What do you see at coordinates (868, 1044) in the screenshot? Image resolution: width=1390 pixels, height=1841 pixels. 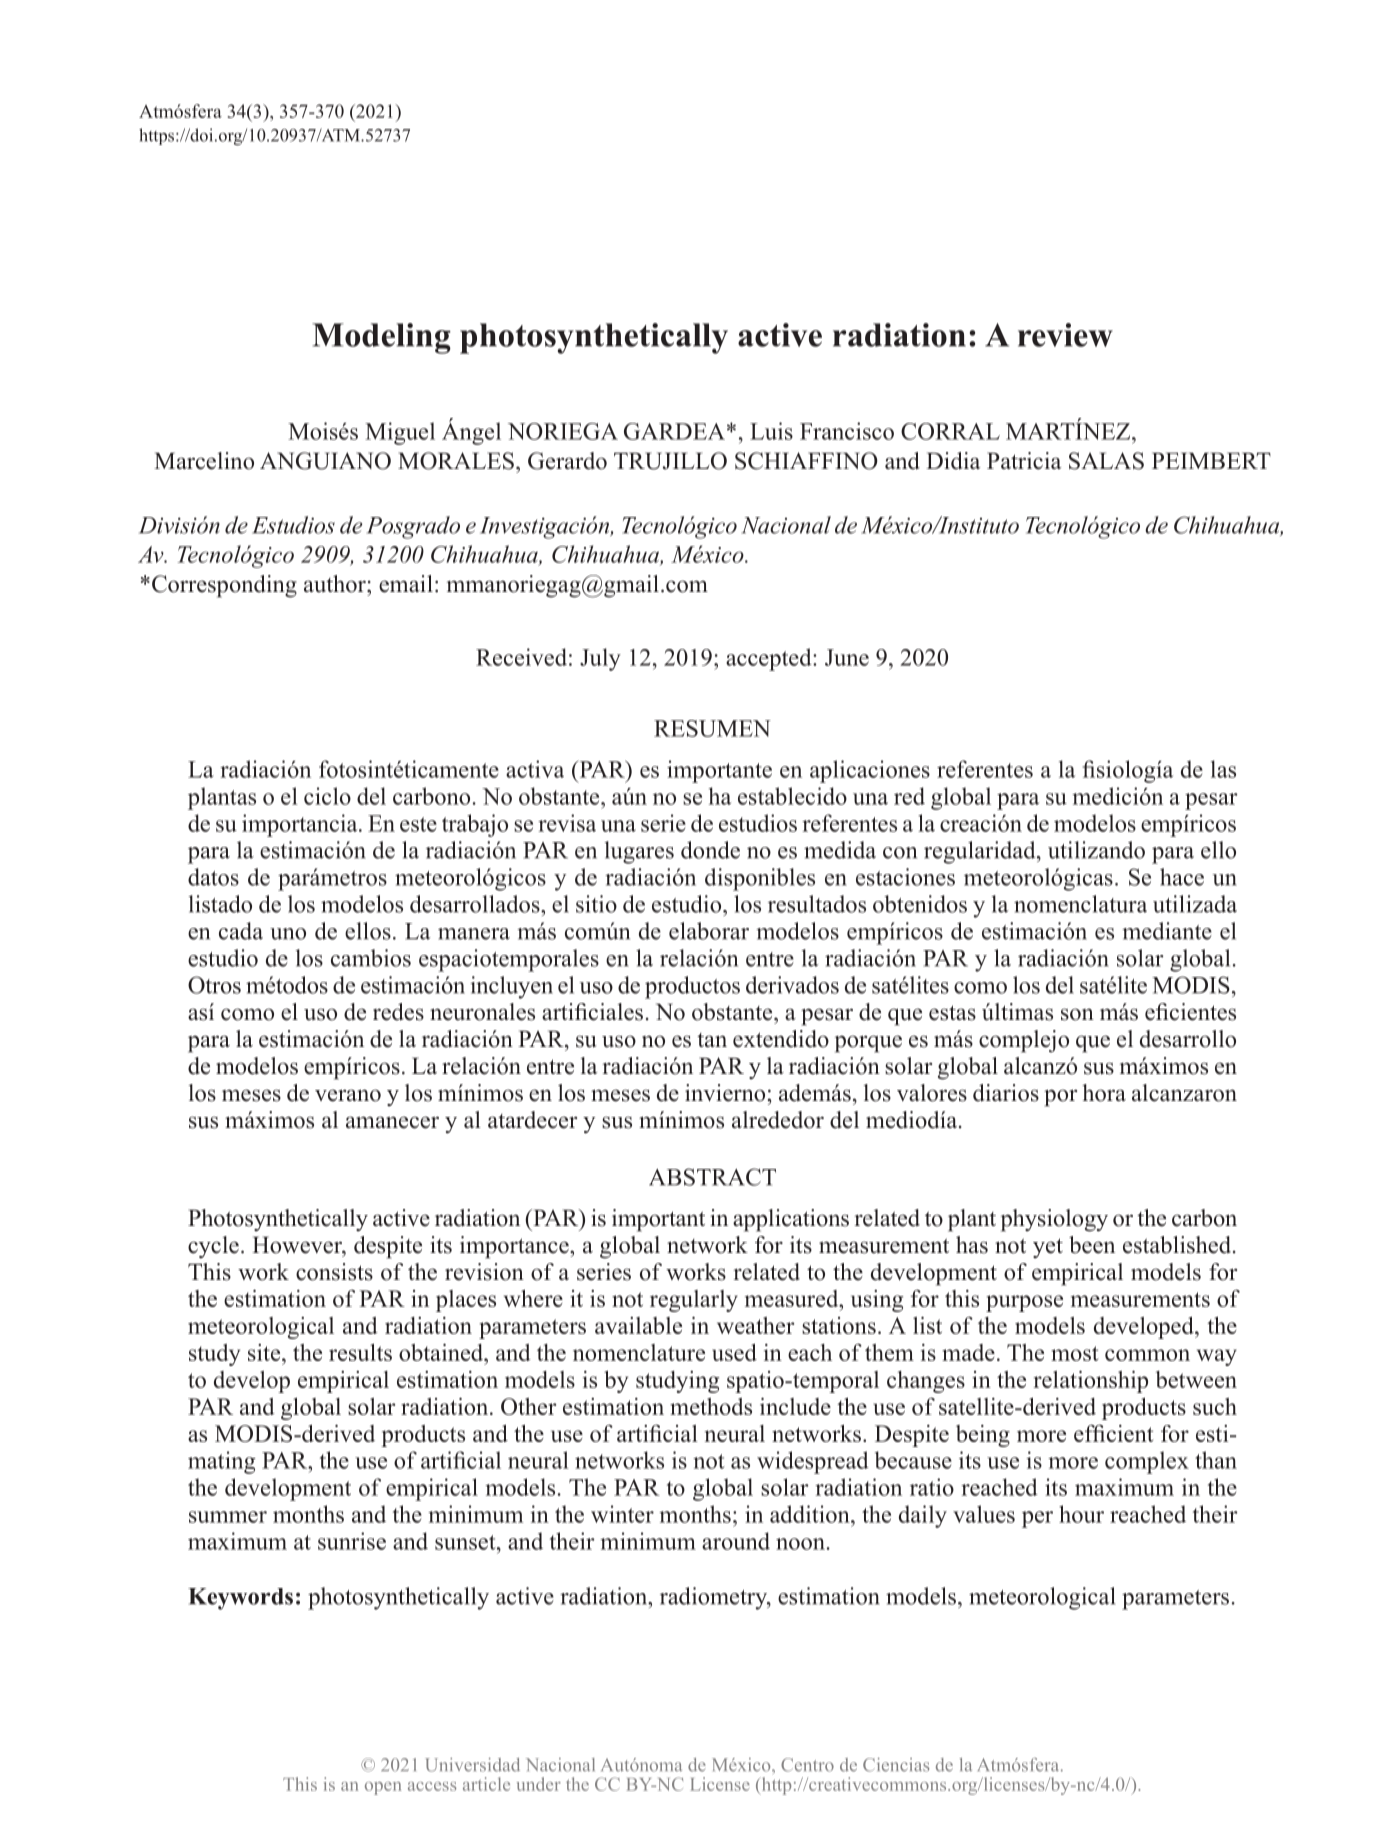 I see `porque` at bounding box center [868, 1044].
